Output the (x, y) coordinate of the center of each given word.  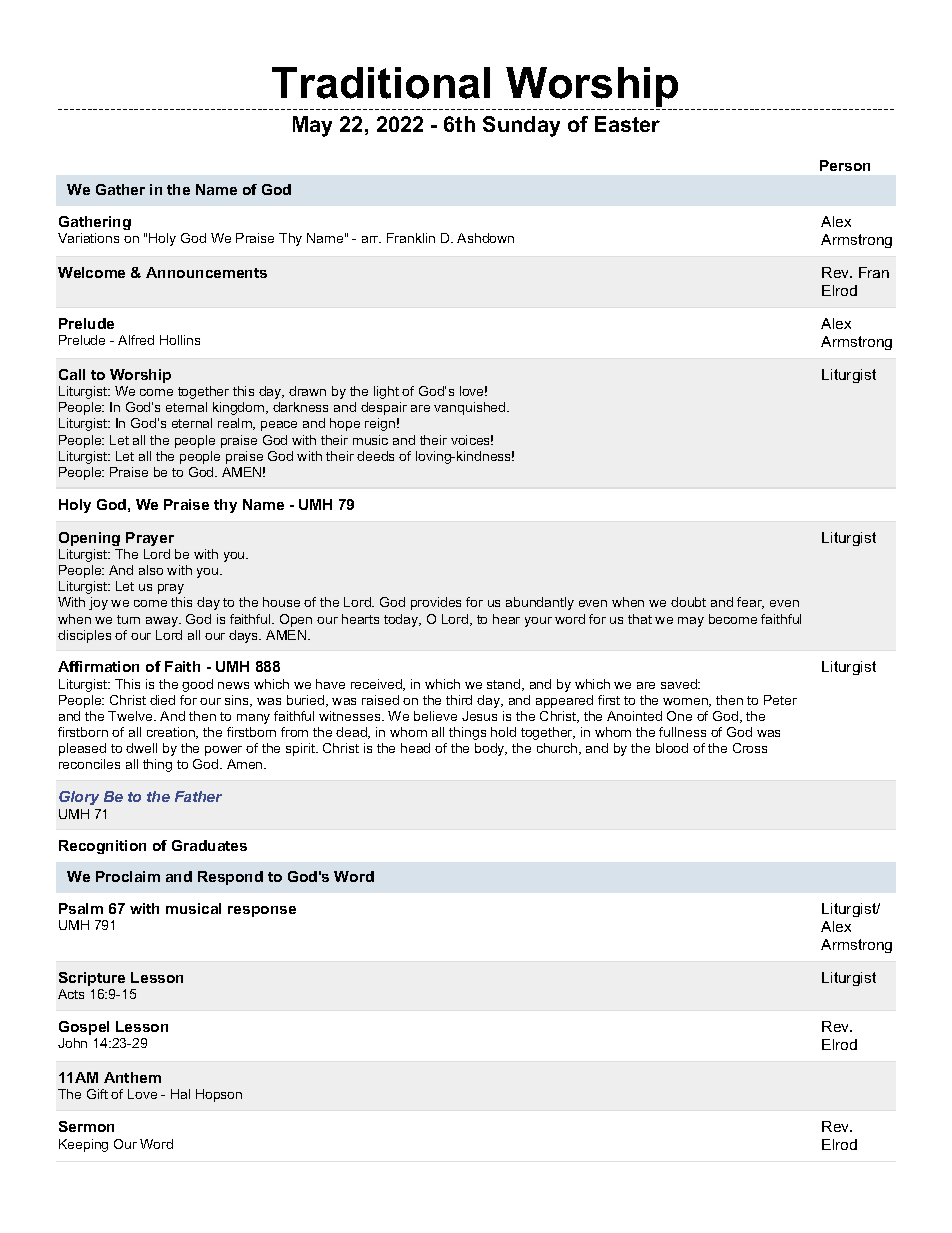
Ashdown (485, 238)
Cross (750, 748)
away (163, 622)
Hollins (180, 340)
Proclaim (128, 876)
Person (845, 165)
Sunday (521, 126)
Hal (180, 1094)
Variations (88, 238)
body (491, 749)
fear (750, 603)
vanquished (471, 408)
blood (672, 748)
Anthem (132, 1077)
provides (436, 603)
